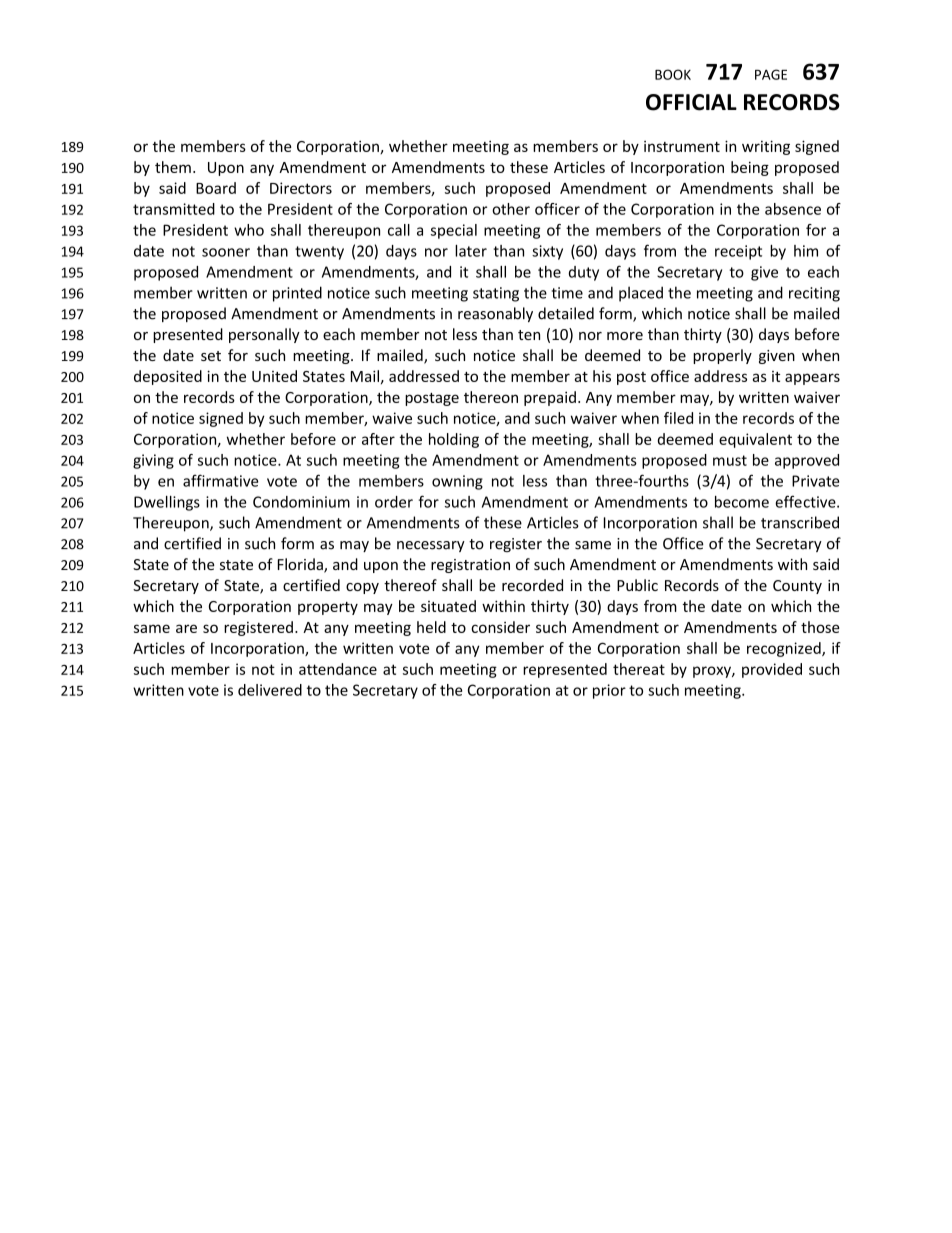 The image size is (952, 1233). What do you see at coordinates (713, 672) in the page?
I see `proxy` at bounding box center [713, 672].
